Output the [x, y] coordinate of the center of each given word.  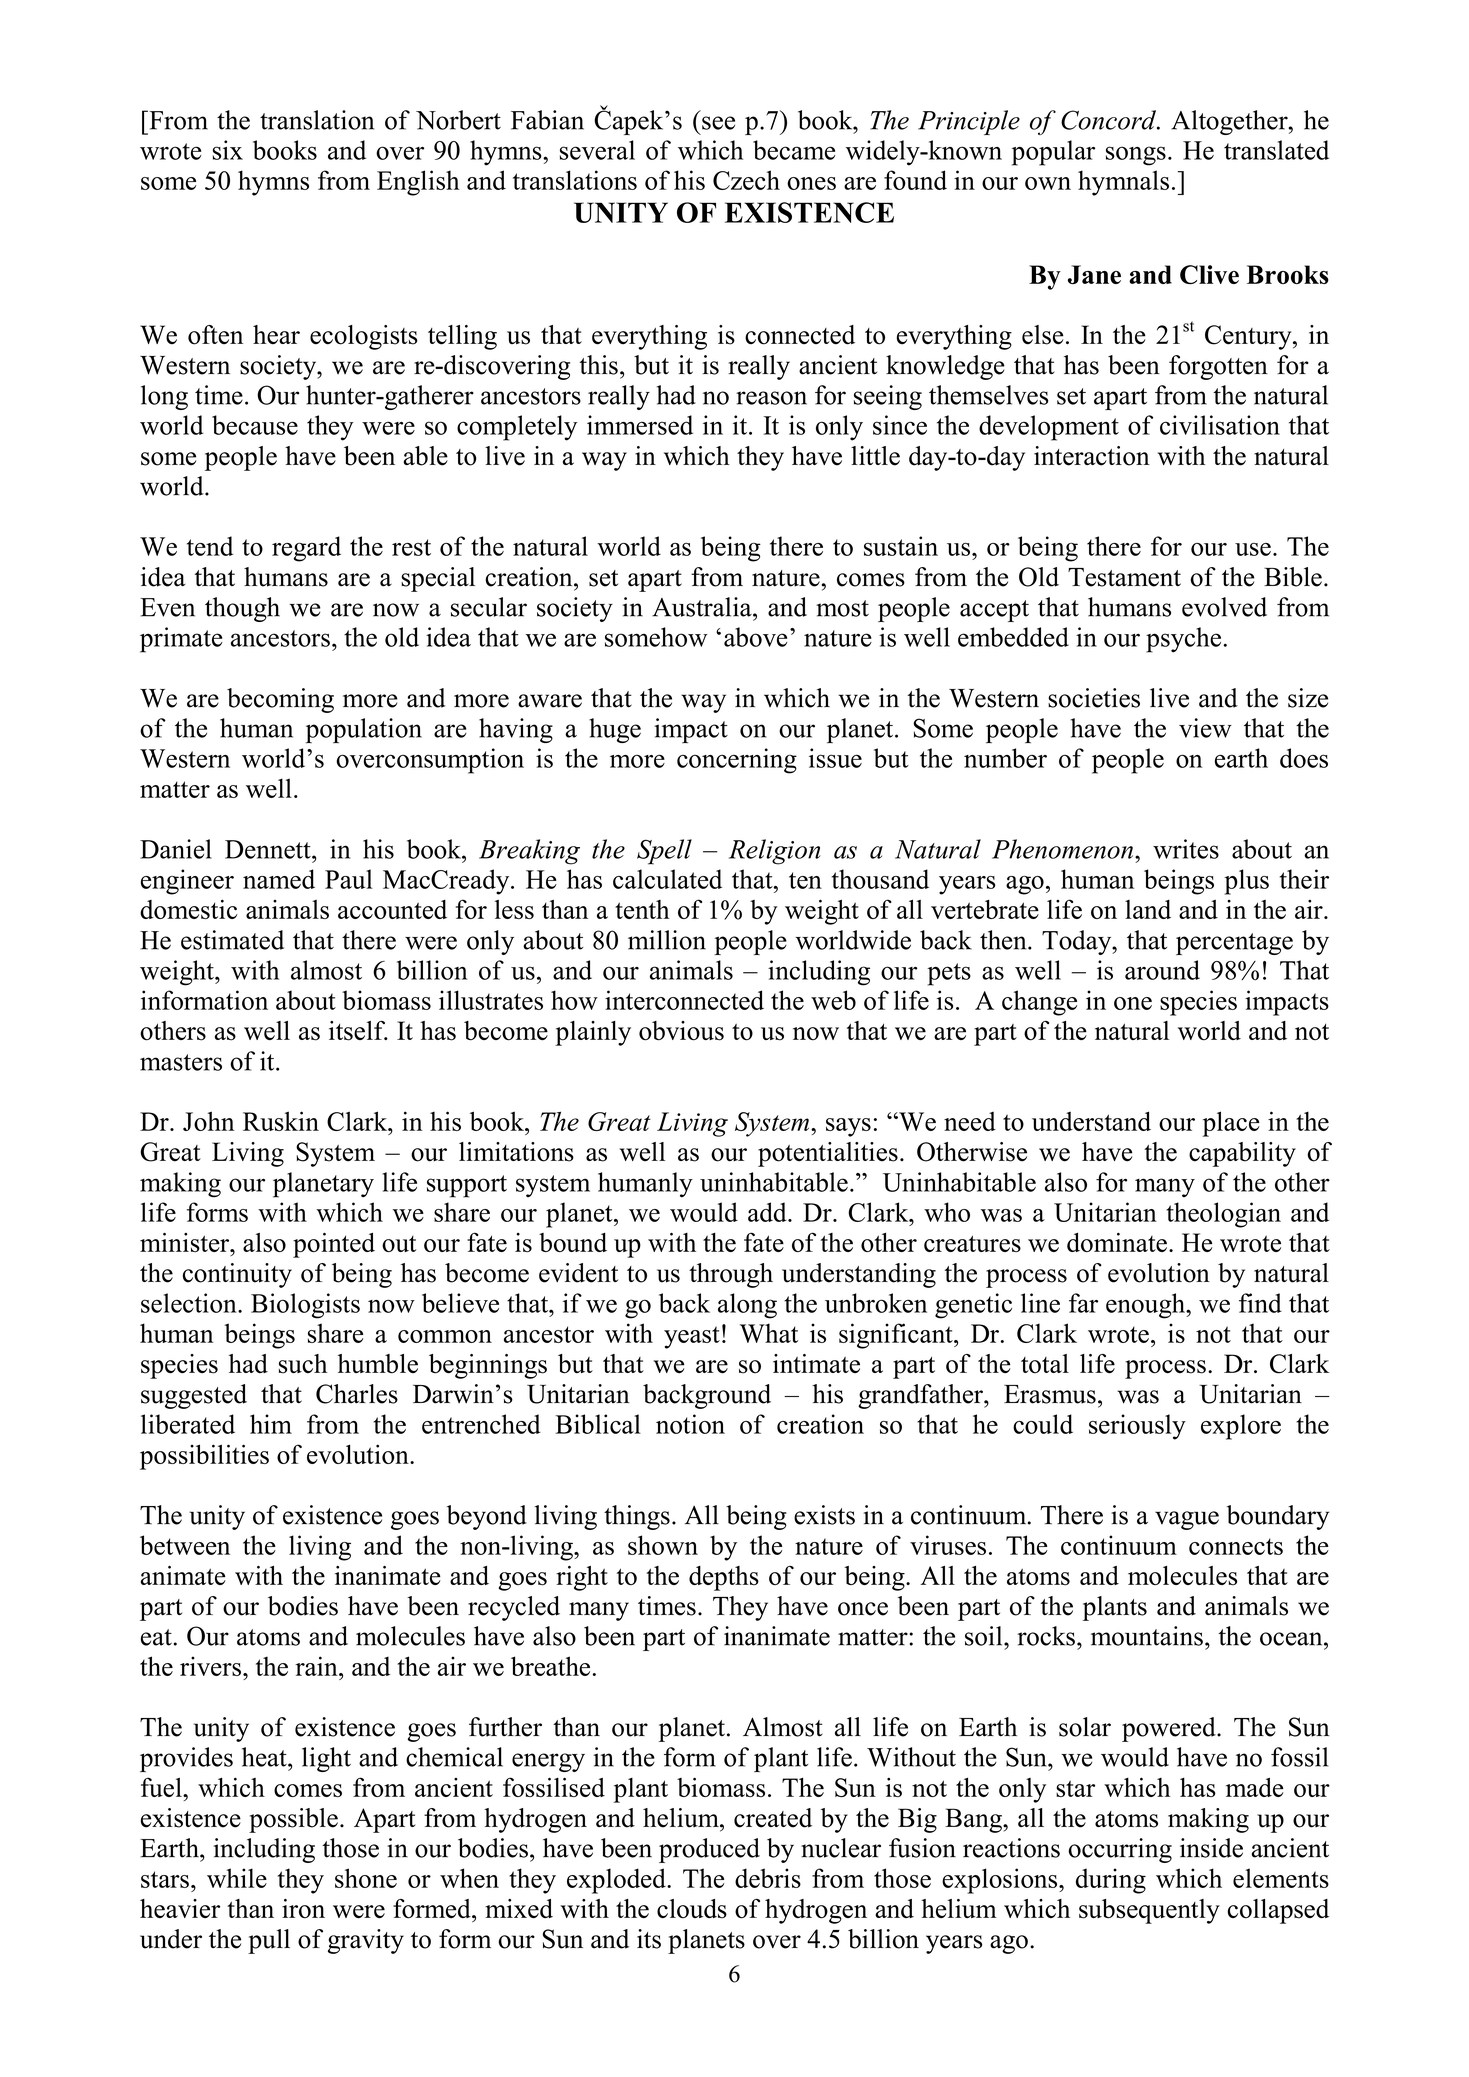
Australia [703, 607]
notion [690, 1424]
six [227, 150]
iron [303, 1909]
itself [358, 1031]
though [242, 609]
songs [1136, 156]
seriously [1137, 1427]
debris [768, 1878]
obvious [681, 1031]
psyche [1183, 640]
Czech [746, 180]
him [271, 1424]
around [1162, 970]
